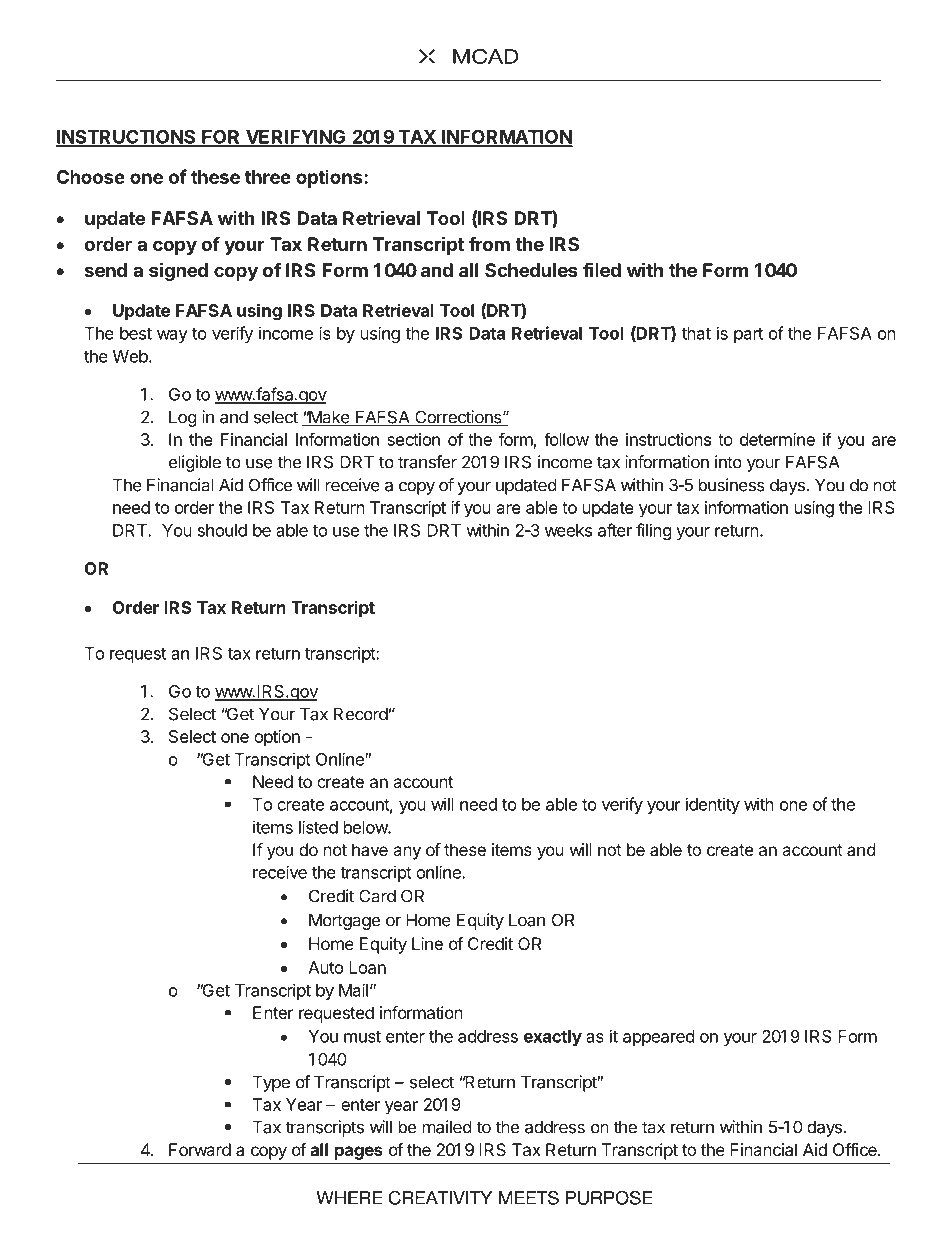 This page has width=952, height=1233. What do you see at coordinates (377, 896) in the page?
I see `Card` at bounding box center [377, 896].
